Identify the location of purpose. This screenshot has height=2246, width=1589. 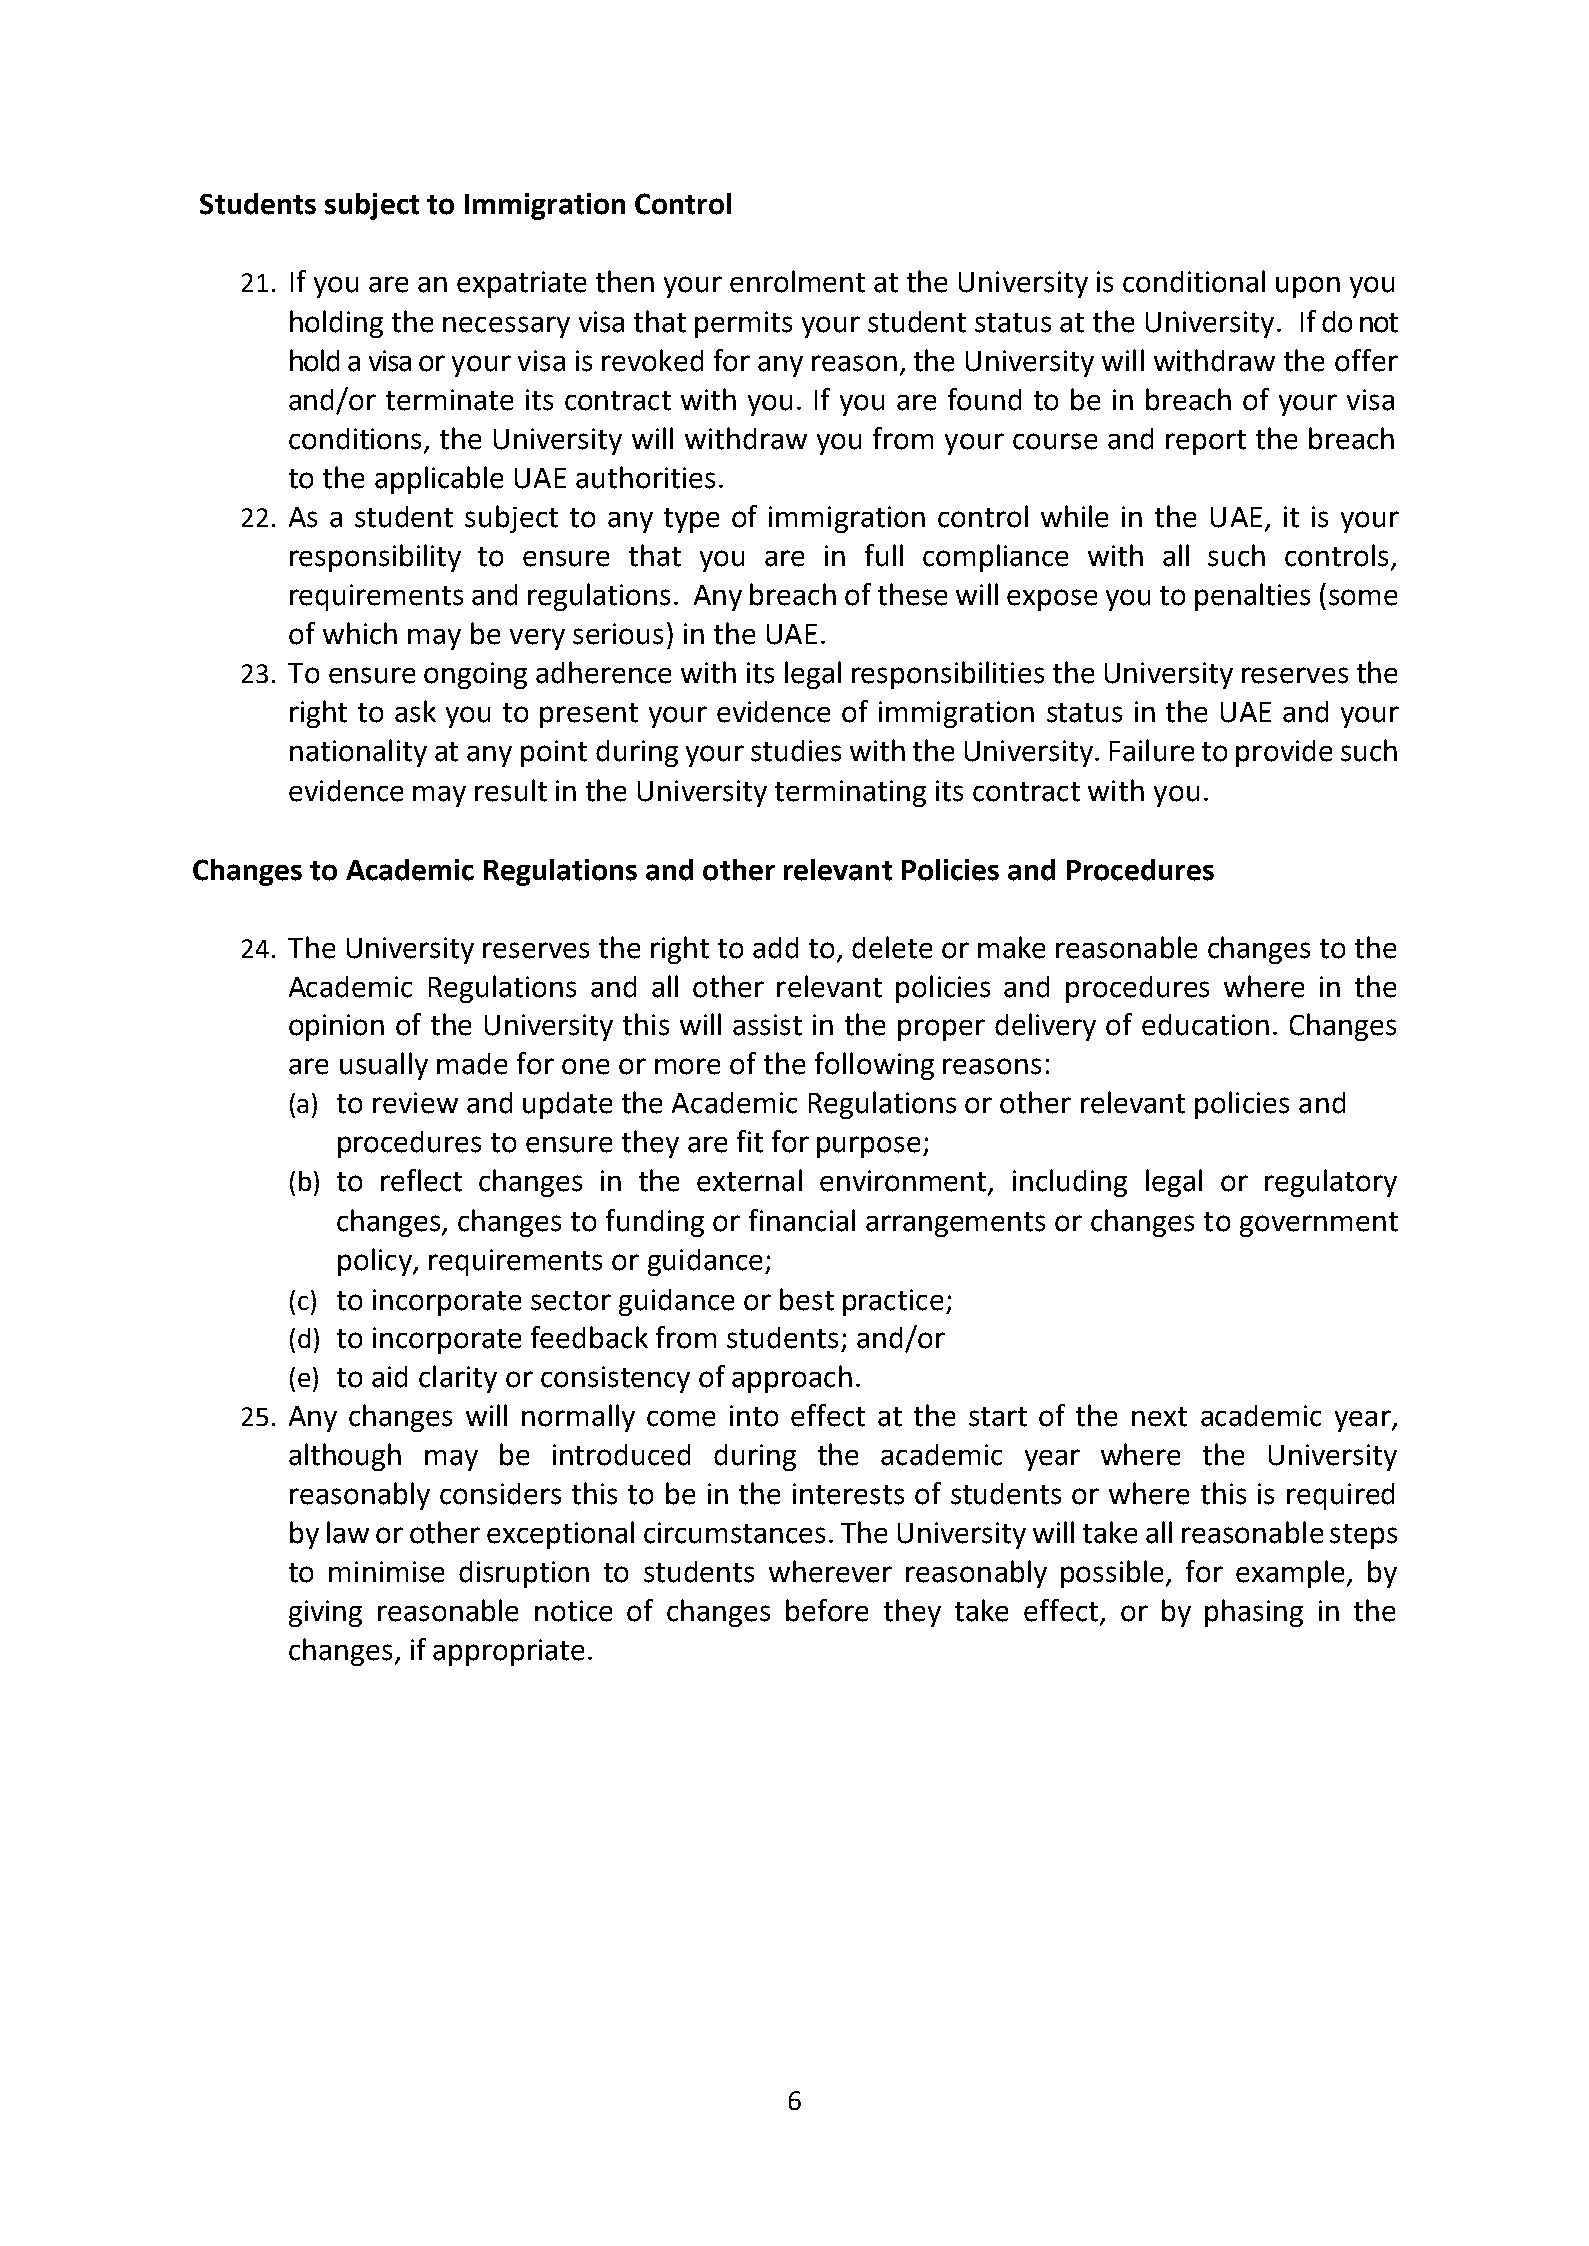
(868, 1147).
